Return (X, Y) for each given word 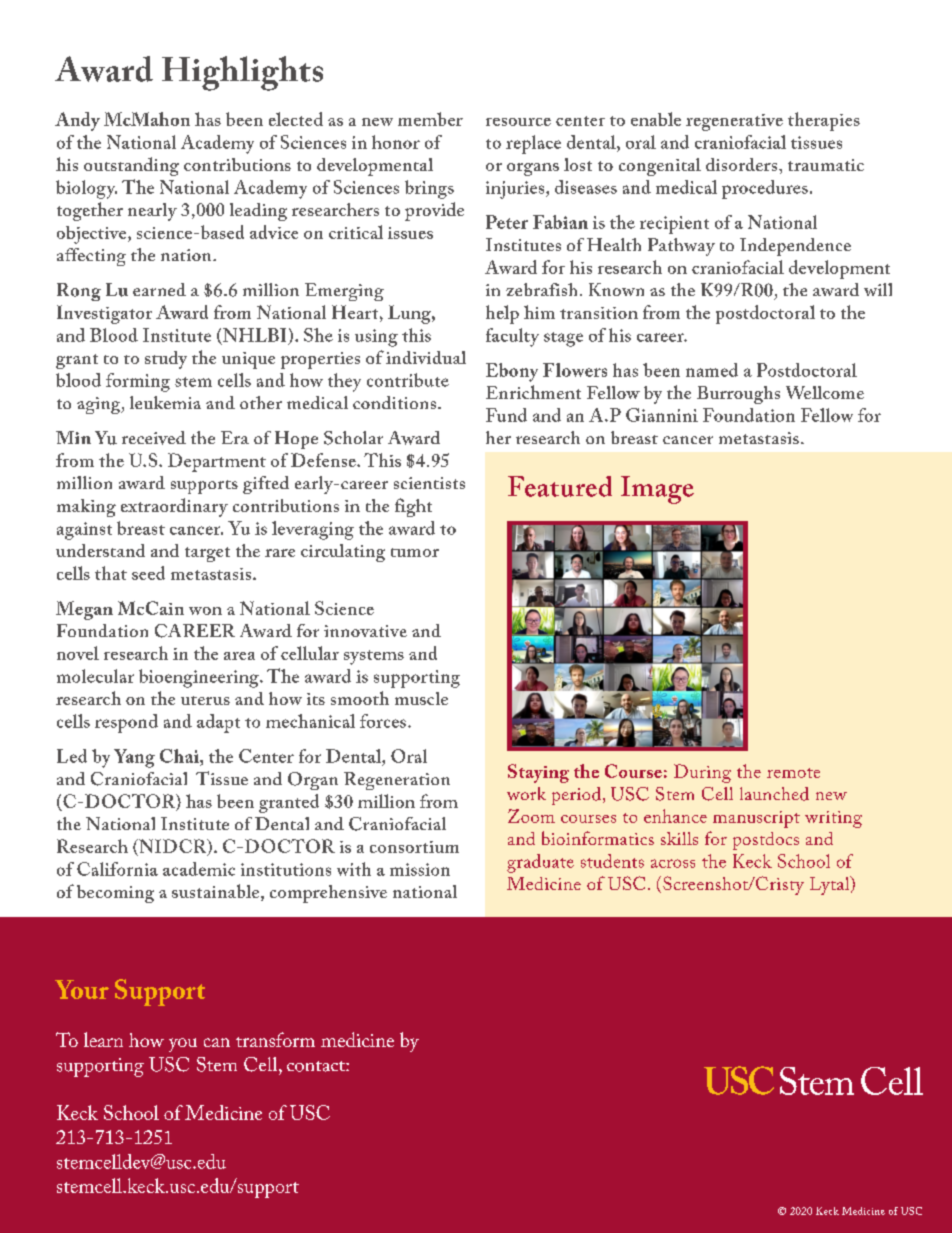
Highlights (242, 73)
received (154, 438)
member (430, 119)
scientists (429, 483)
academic (199, 869)
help (502, 314)
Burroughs (738, 395)
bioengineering (200, 678)
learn (103, 1039)
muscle (421, 698)
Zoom (531, 816)
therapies (824, 121)
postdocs (766, 841)
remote (793, 773)
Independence (795, 247)
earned (159, 289)
